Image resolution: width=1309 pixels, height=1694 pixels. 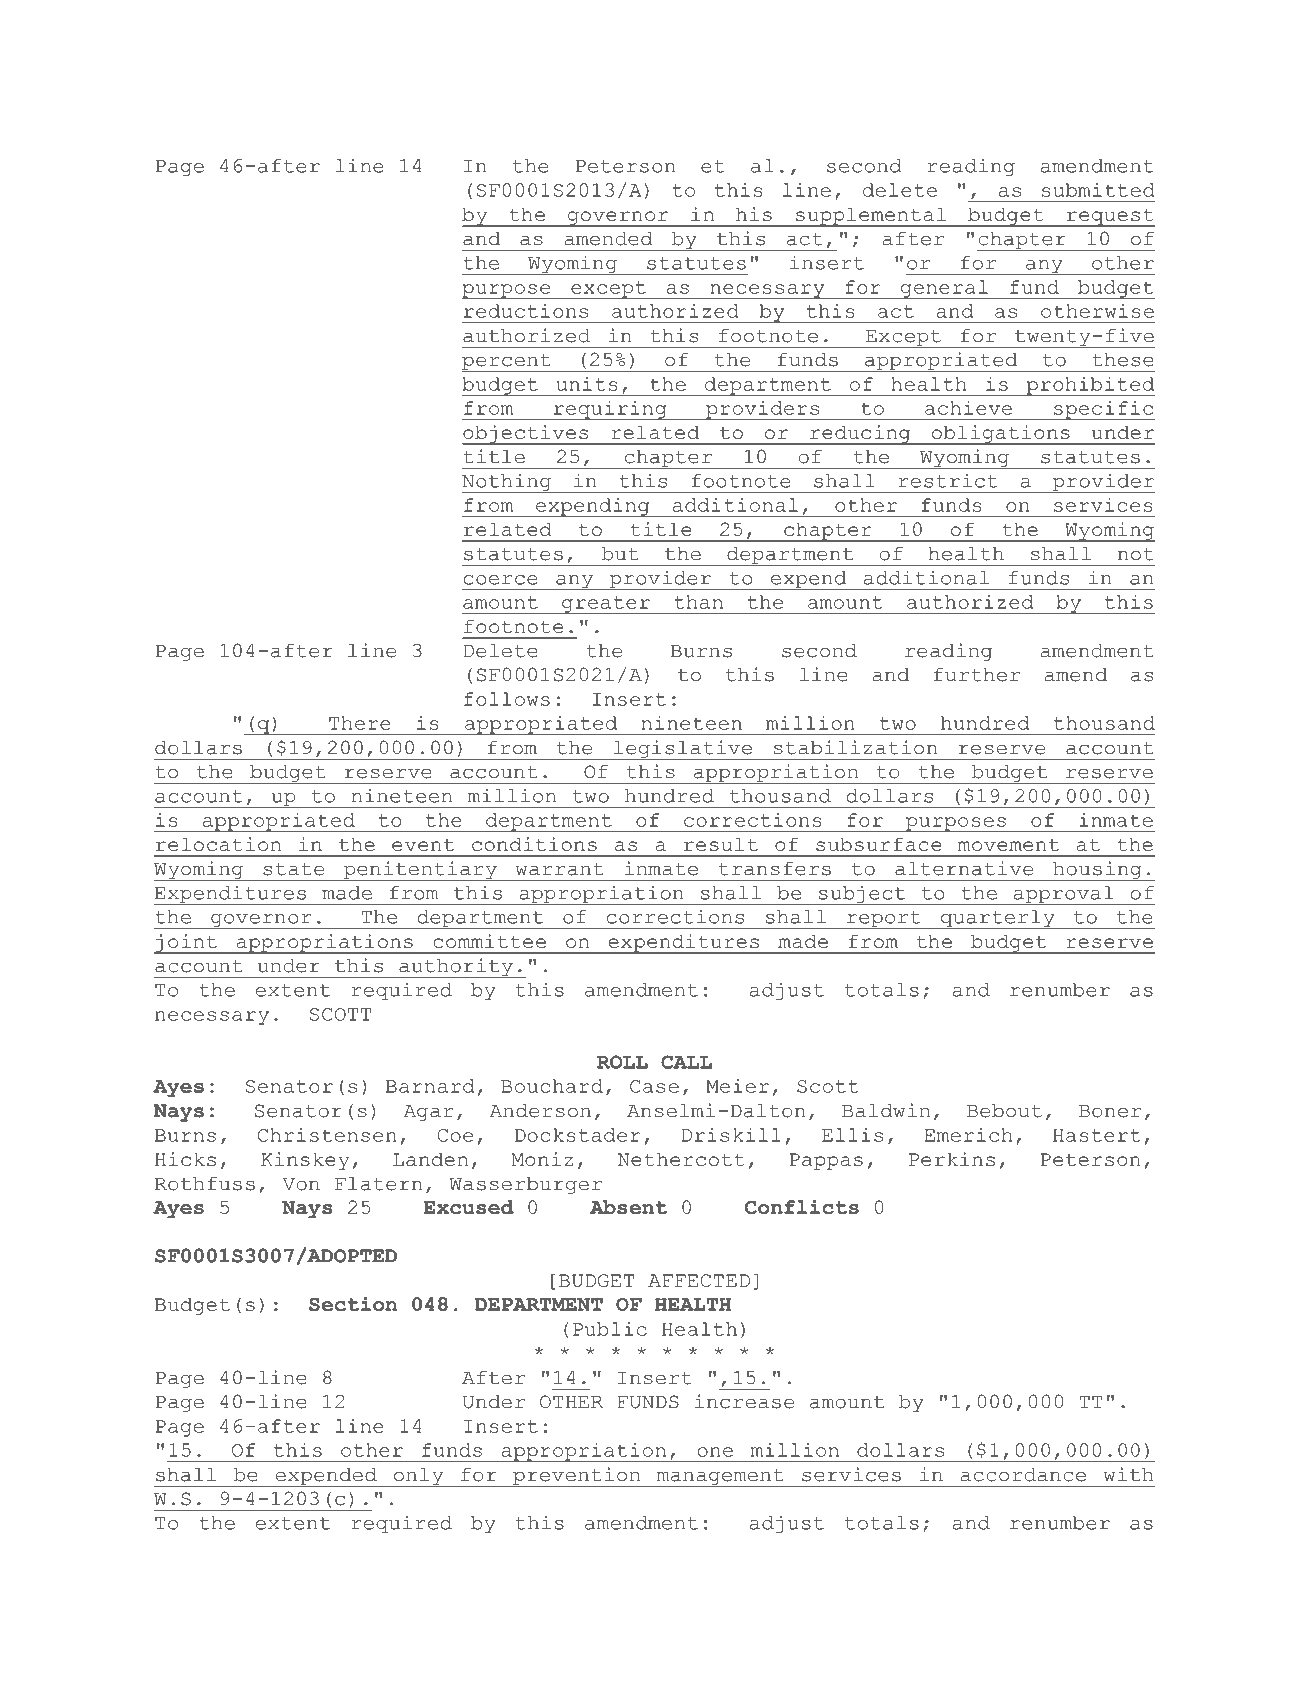 I want to click on reductions, so click(x=526, y=311).
